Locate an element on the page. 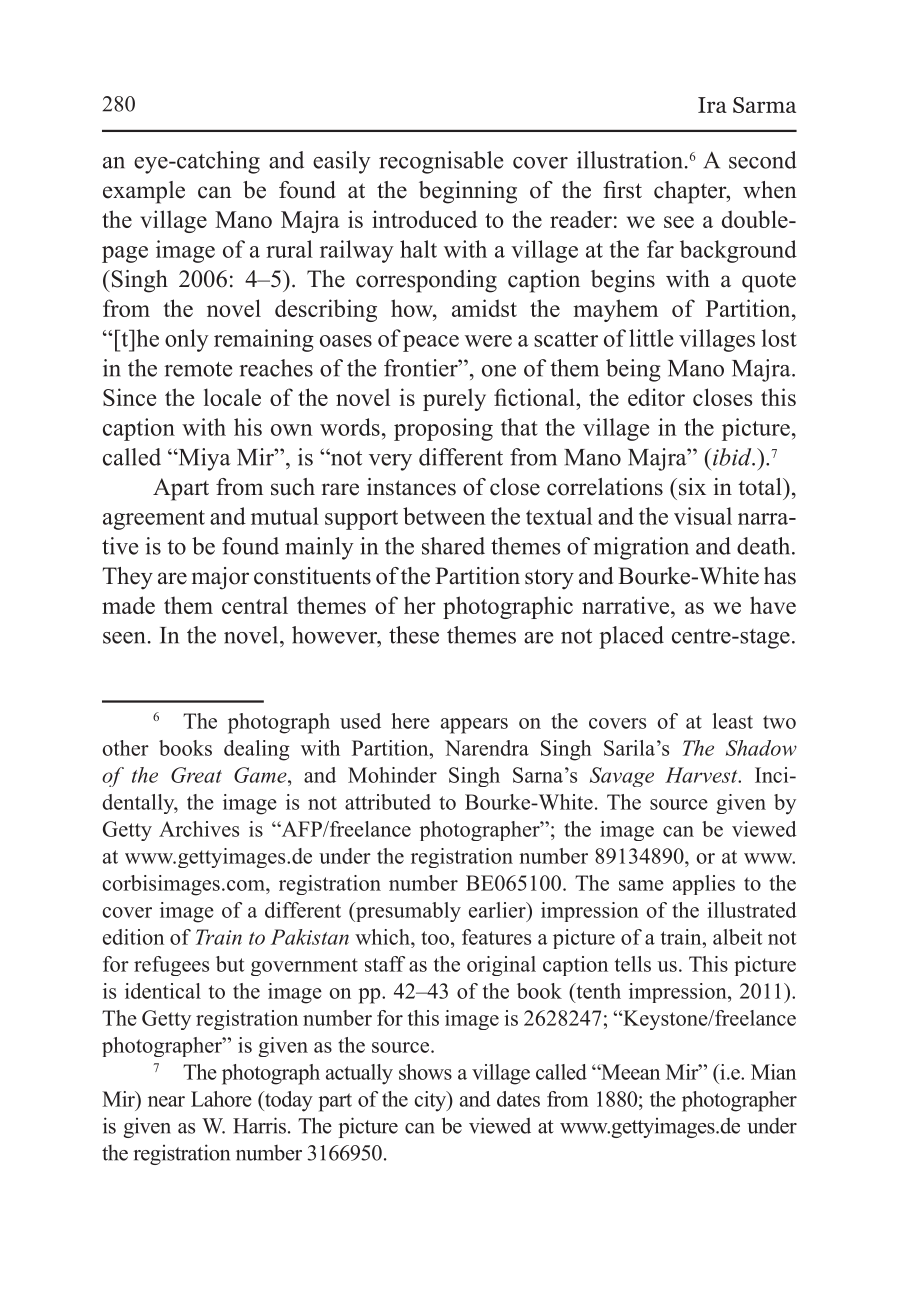 The width and height of the page is (924, 1307). locale is located at coordinates (232, 397).
